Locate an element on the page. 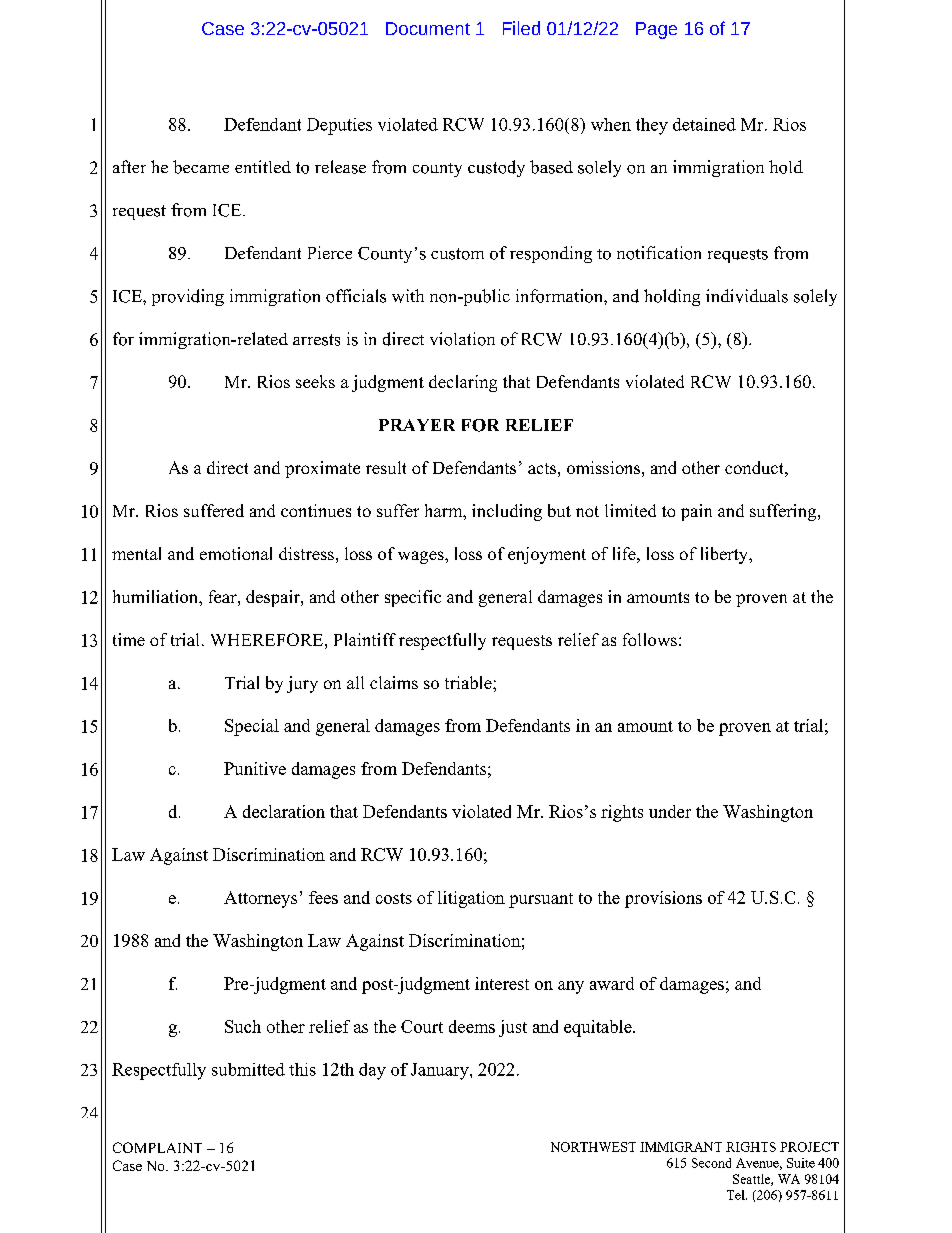  provisions is located at coordinates (663, 899).
